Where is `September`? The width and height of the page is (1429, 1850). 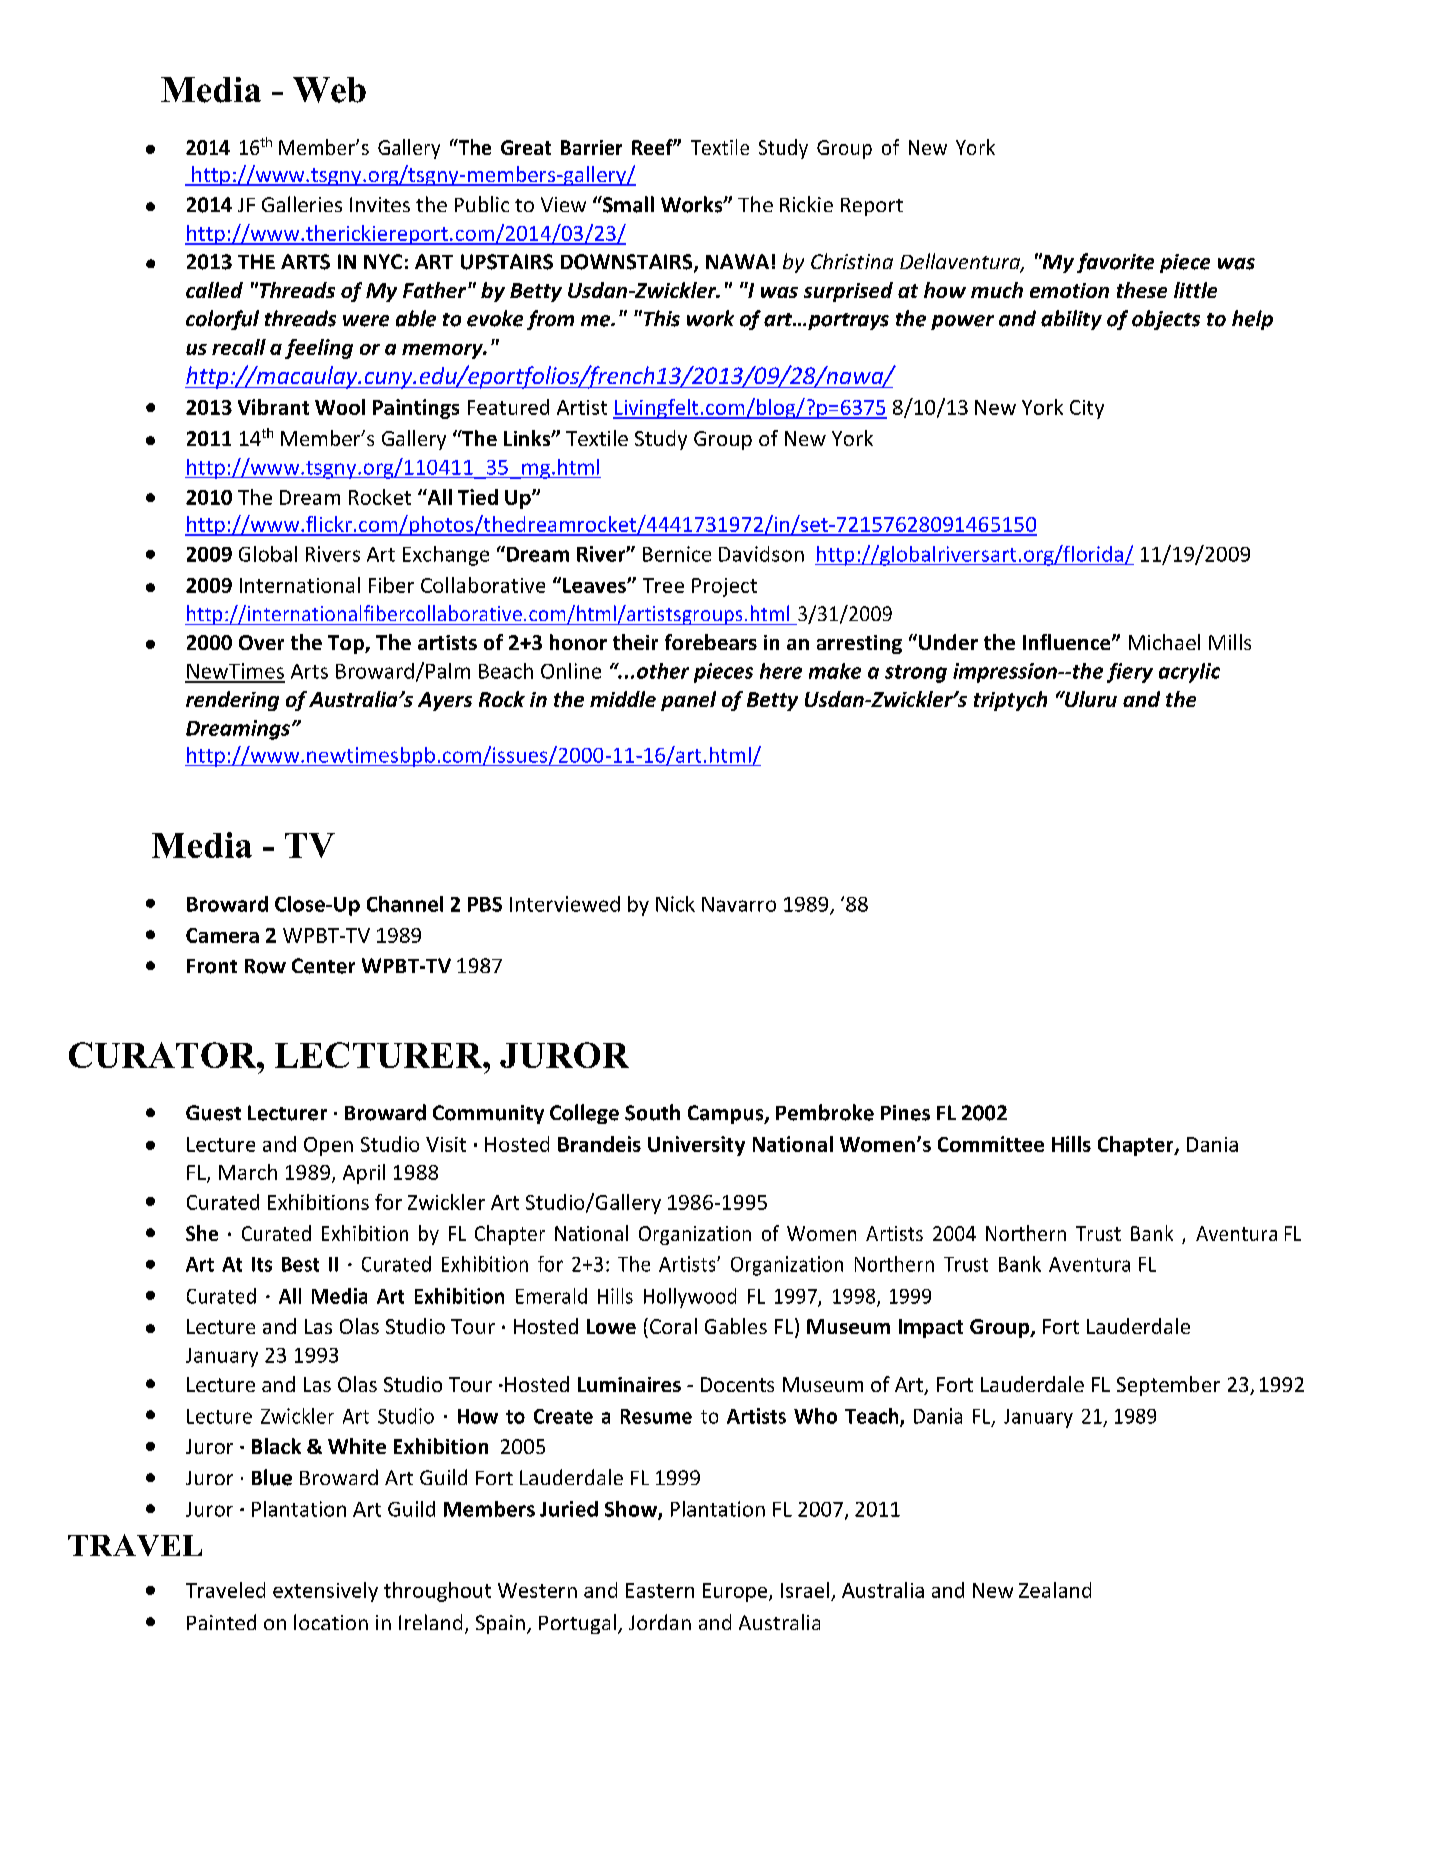 September is located at coordinates (1168, 1386).
